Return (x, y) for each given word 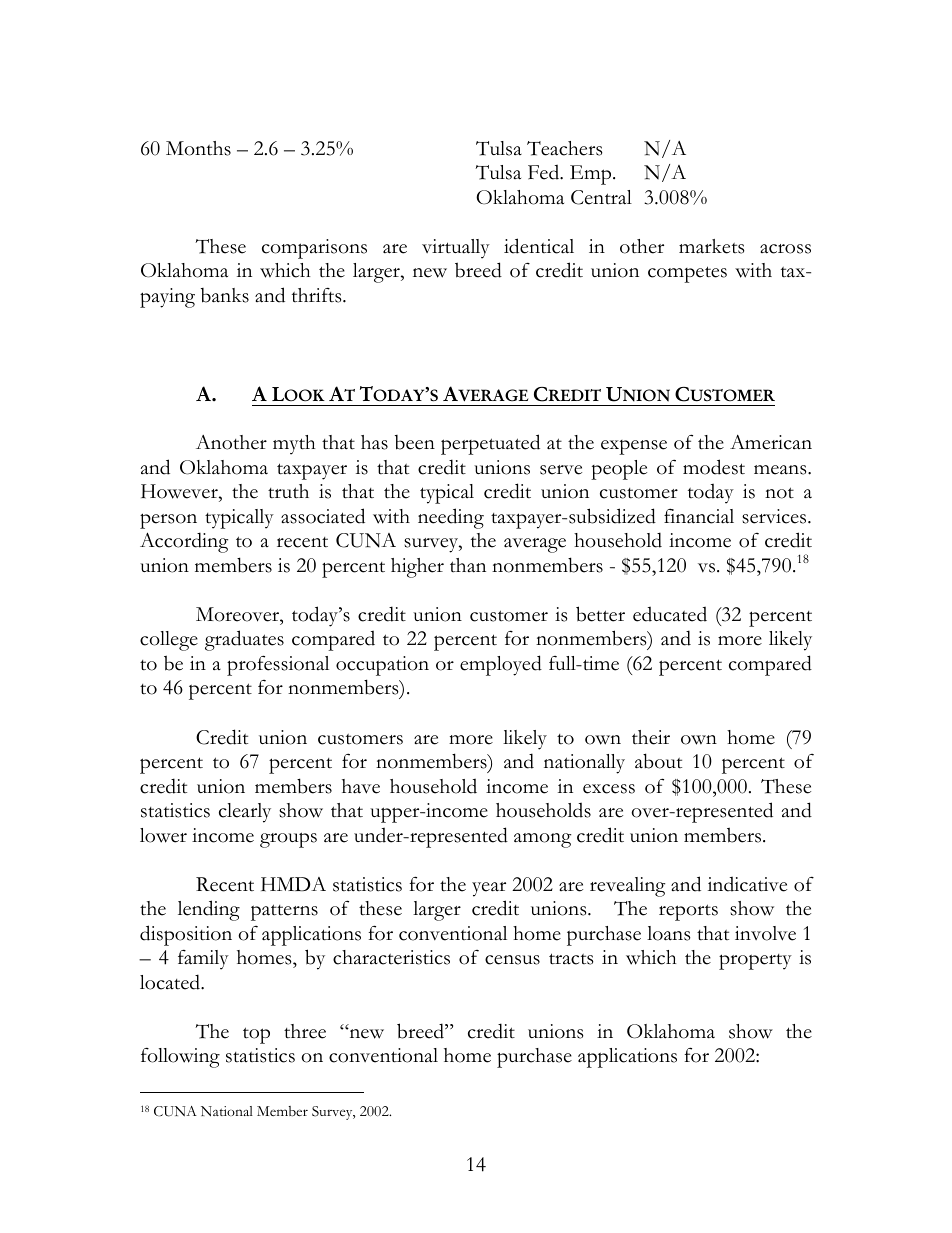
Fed (545, 172)
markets (712, 246)
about (658, 761)
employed (501, 665)
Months (198, 148)
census (512, 960)
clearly (245, 813)
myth (294, 445)
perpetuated (490, 444)
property (755, 962)
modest (714, 467)
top (256, 1035)
